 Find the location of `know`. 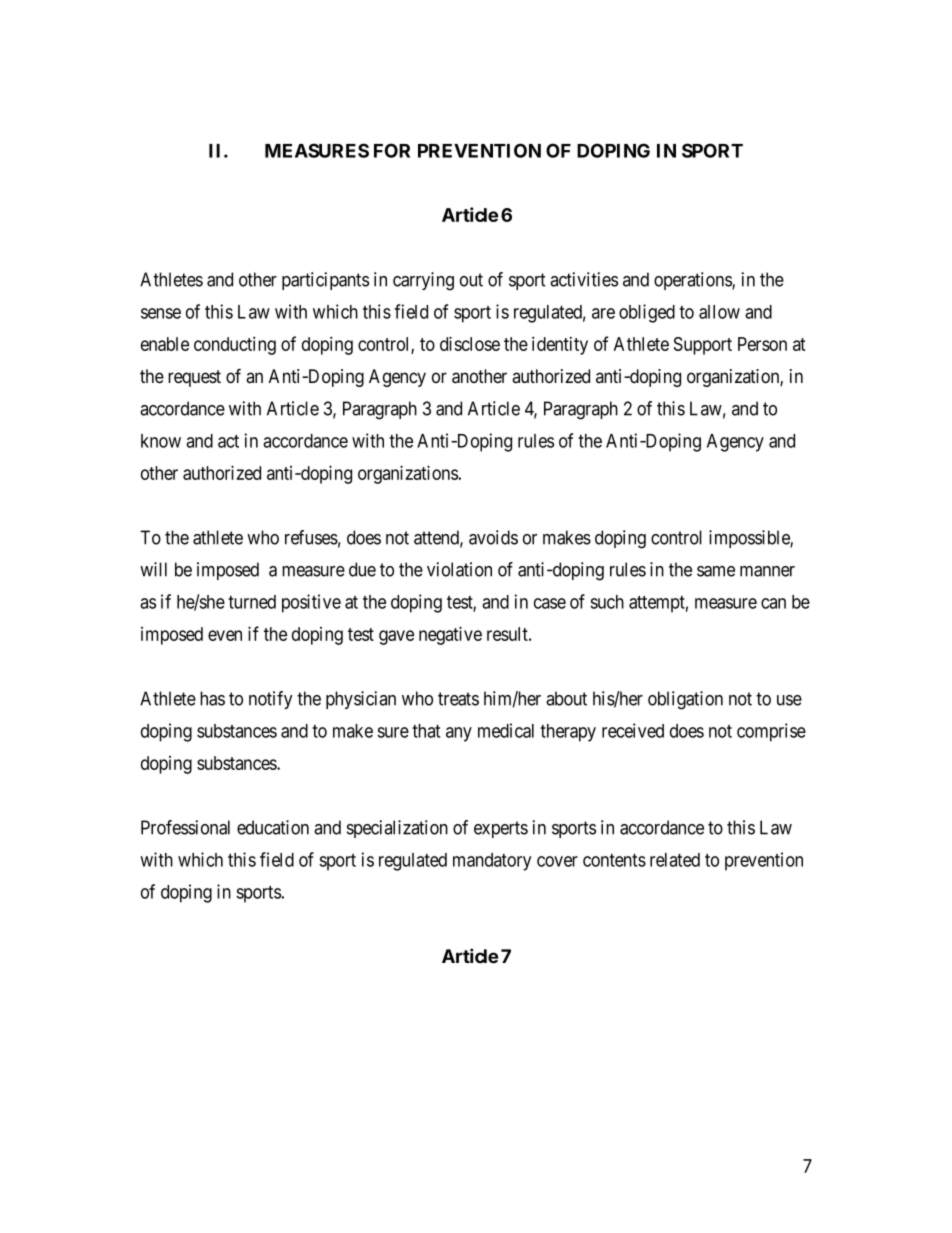

know is located at coordinates (161, 441).
